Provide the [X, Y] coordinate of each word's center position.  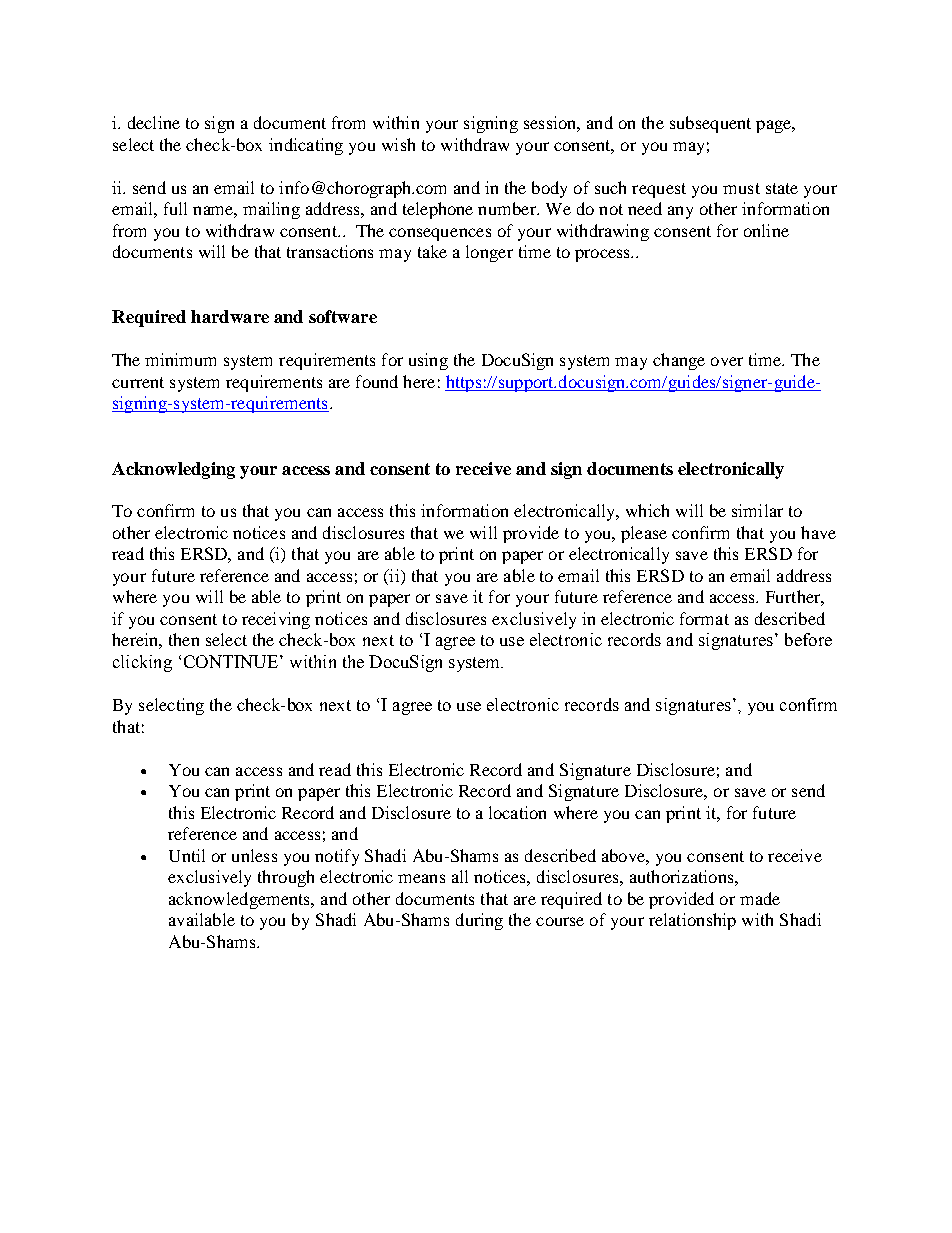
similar [757, 510]
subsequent [710, 124]
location [517, 812]
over [727, 361]
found [377, 381]
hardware [230, 316]
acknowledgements [241, 900]
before [808, 639]
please [644, 534]
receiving [276, 620]
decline [154, 122]
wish [398, 144]
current [138, 382]
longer [489, 253]
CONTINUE [231, 661]
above [624, 855]
